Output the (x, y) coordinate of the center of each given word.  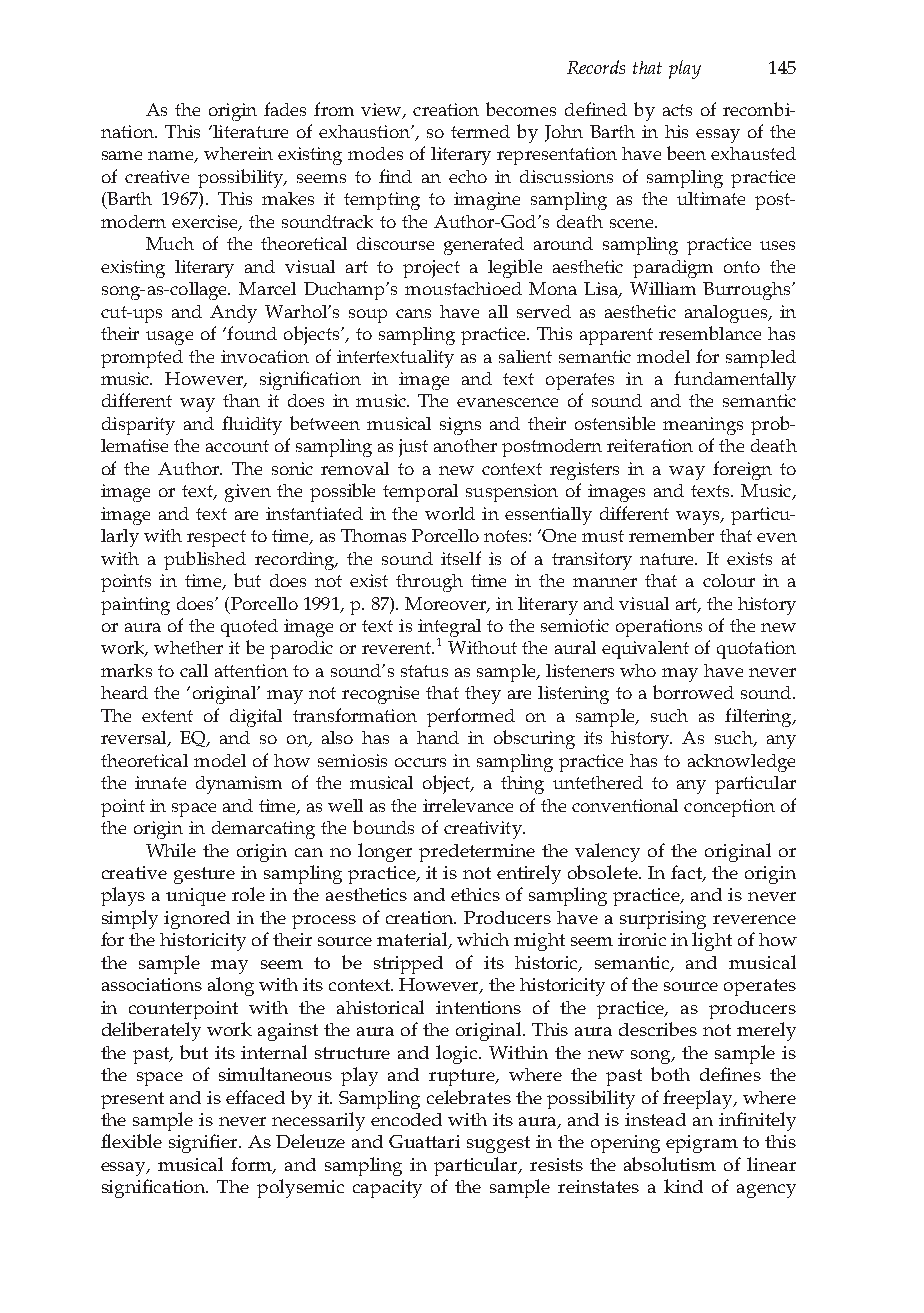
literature (249, 131)
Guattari (424, 1141)
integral (449, 629)
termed (480, 131)
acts (677, 110)
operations (659, 628)
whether (188, 647)
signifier (205, 1143)
